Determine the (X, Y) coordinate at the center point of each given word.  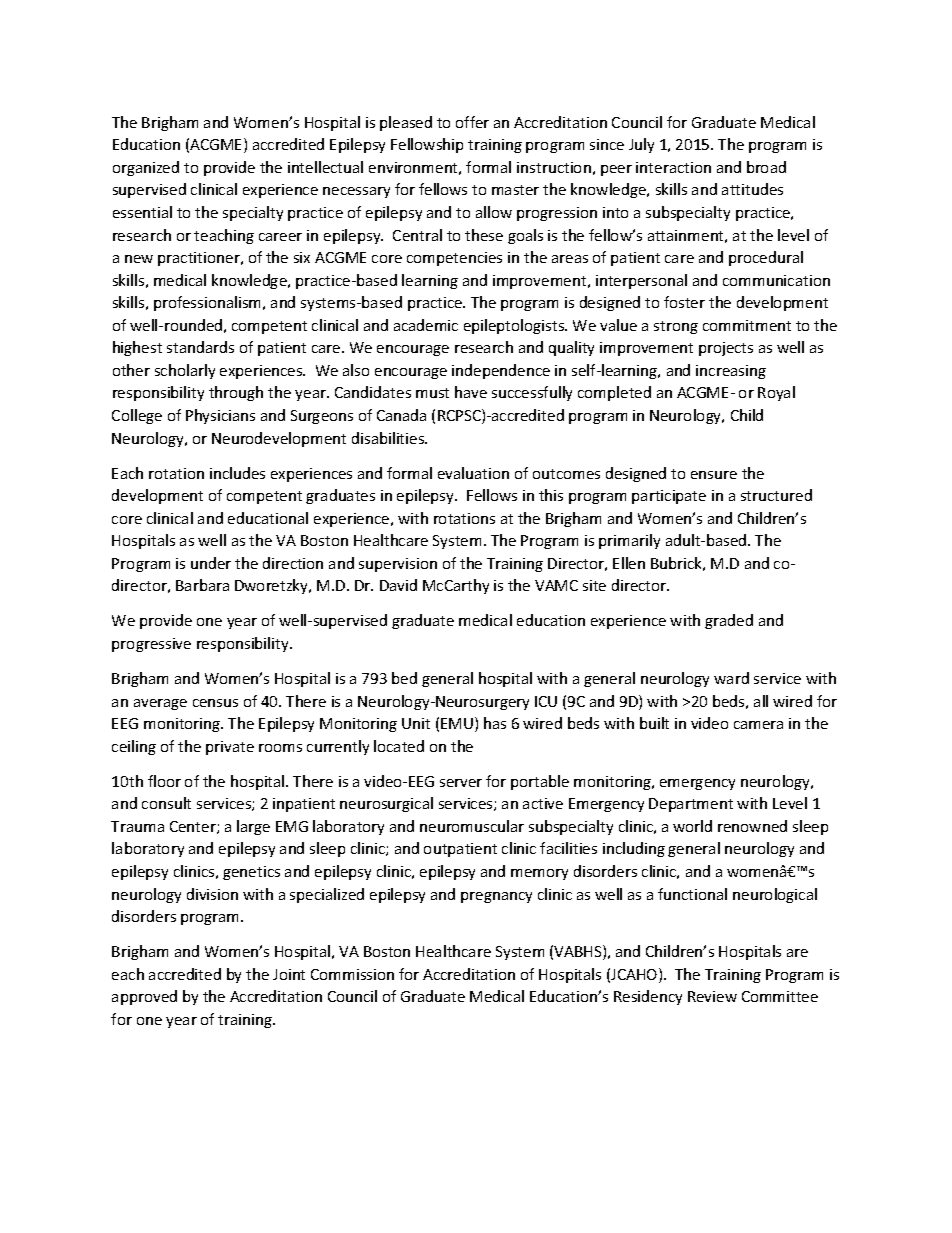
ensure (714, 475)
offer (472, 122)
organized (146, 168)
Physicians (220, 416)
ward (731, 678)
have (471, 392)
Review (712, 996)
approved (144, 997)
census (215, 703)
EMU (457, 723)
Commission (352, 974)
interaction (673, 167)
